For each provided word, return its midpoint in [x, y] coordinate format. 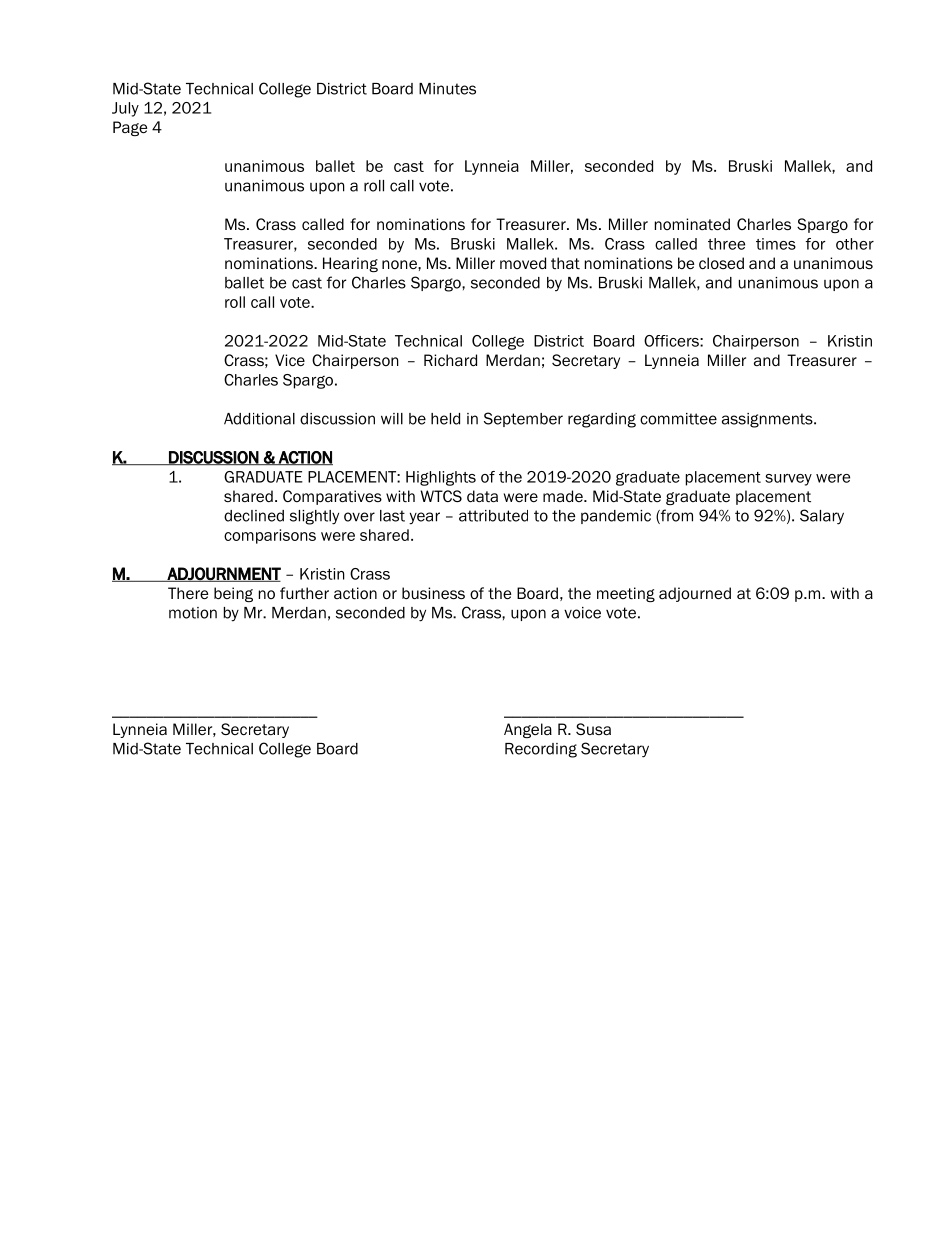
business [433, 593]
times [776, 244]
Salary [822, 517]
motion [193, 613]
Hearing [350, 264]
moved [523, 263]
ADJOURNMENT [223, 574]
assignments [768, 420]
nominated [692, 224]
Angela [528, 730]
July [125, 109]
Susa [593, 729]
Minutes [447, 89]
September [523, 419]
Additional [259, 419]
